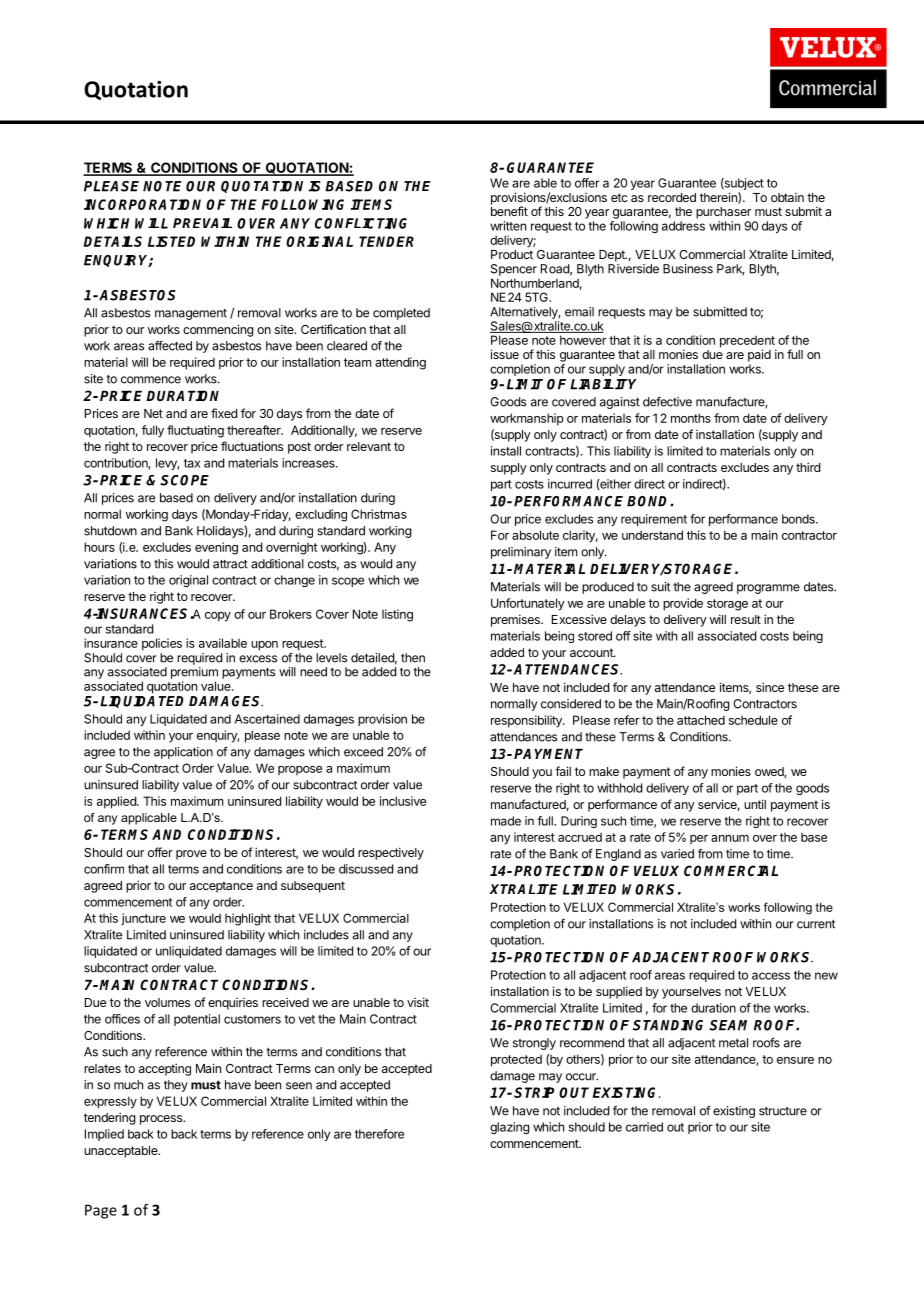 This screenshot has width=924, height=1308. I want to click on tax, so click(192, 463).
